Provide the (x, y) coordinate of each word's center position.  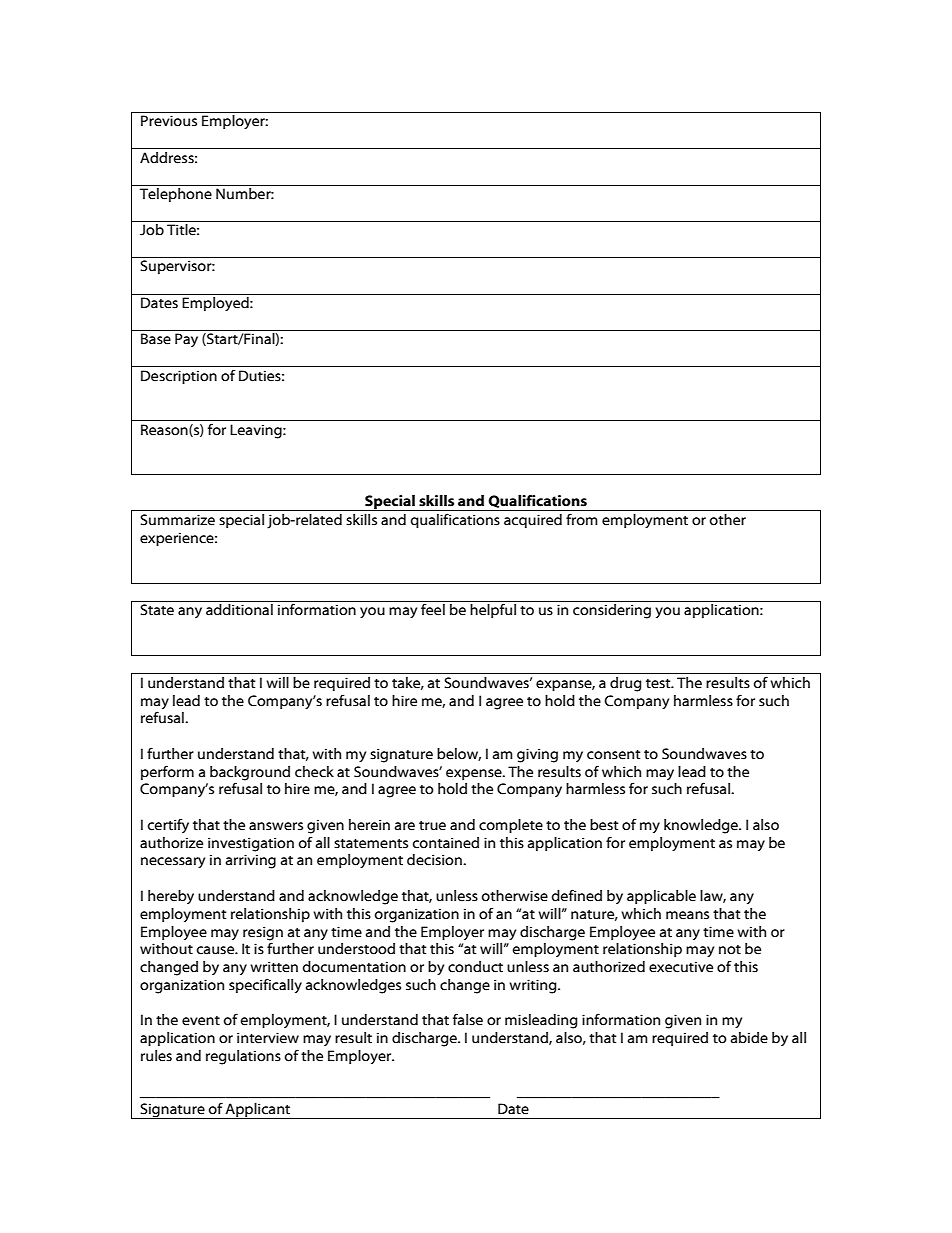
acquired (533, 521)
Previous (169, 121)
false (468, 1019)
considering (612, 611)
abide (749, 1038)
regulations (243, 1057)
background (250, 773)
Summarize (177, 520)
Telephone (176, 195)
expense (475, 774)
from (582, 519)
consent (614, 755)
